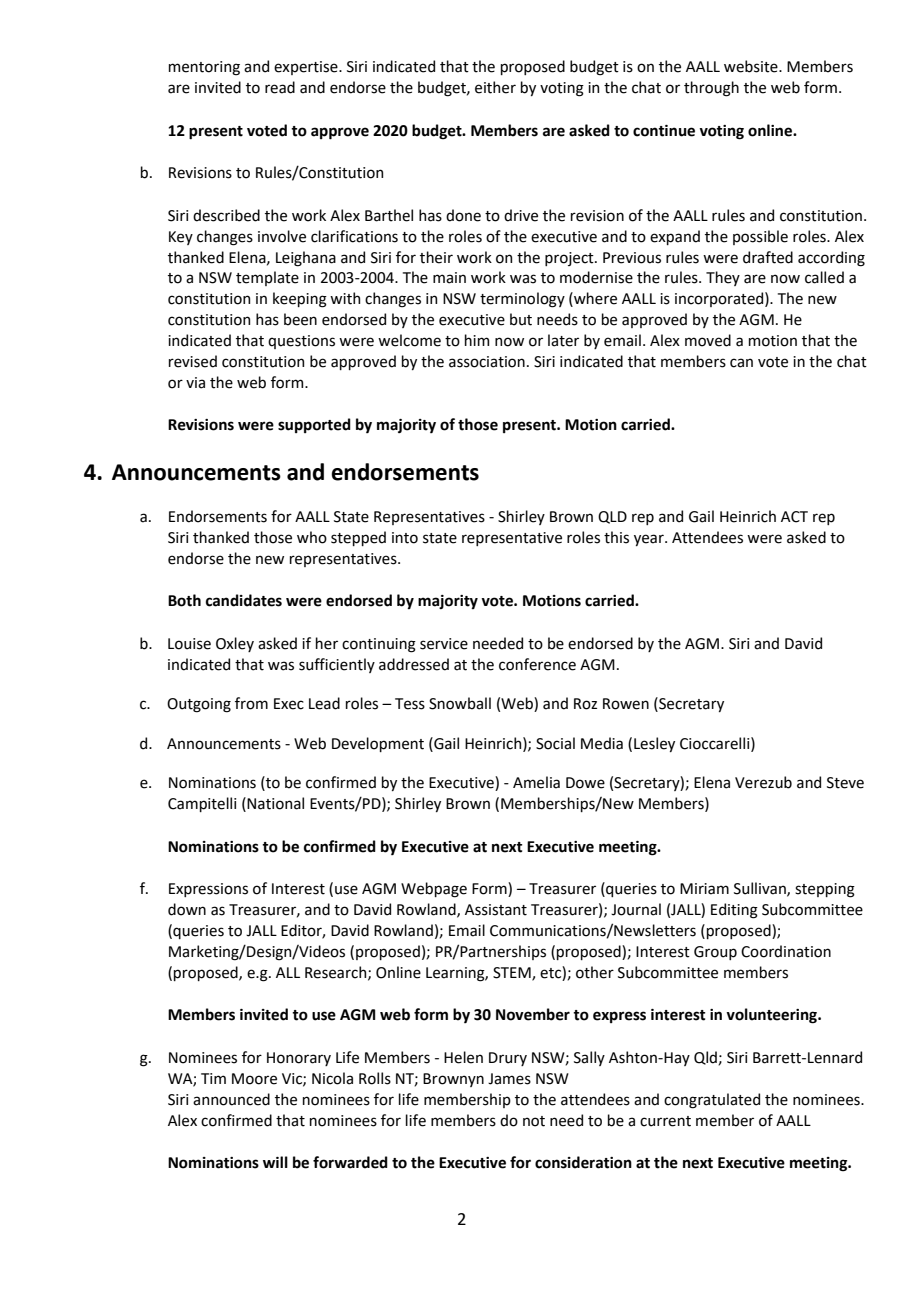 This document has height=1308, width=924. What do you see at coordinates (534, 1121) in the document?
I see `not` at bounding box center [534, 1121].
